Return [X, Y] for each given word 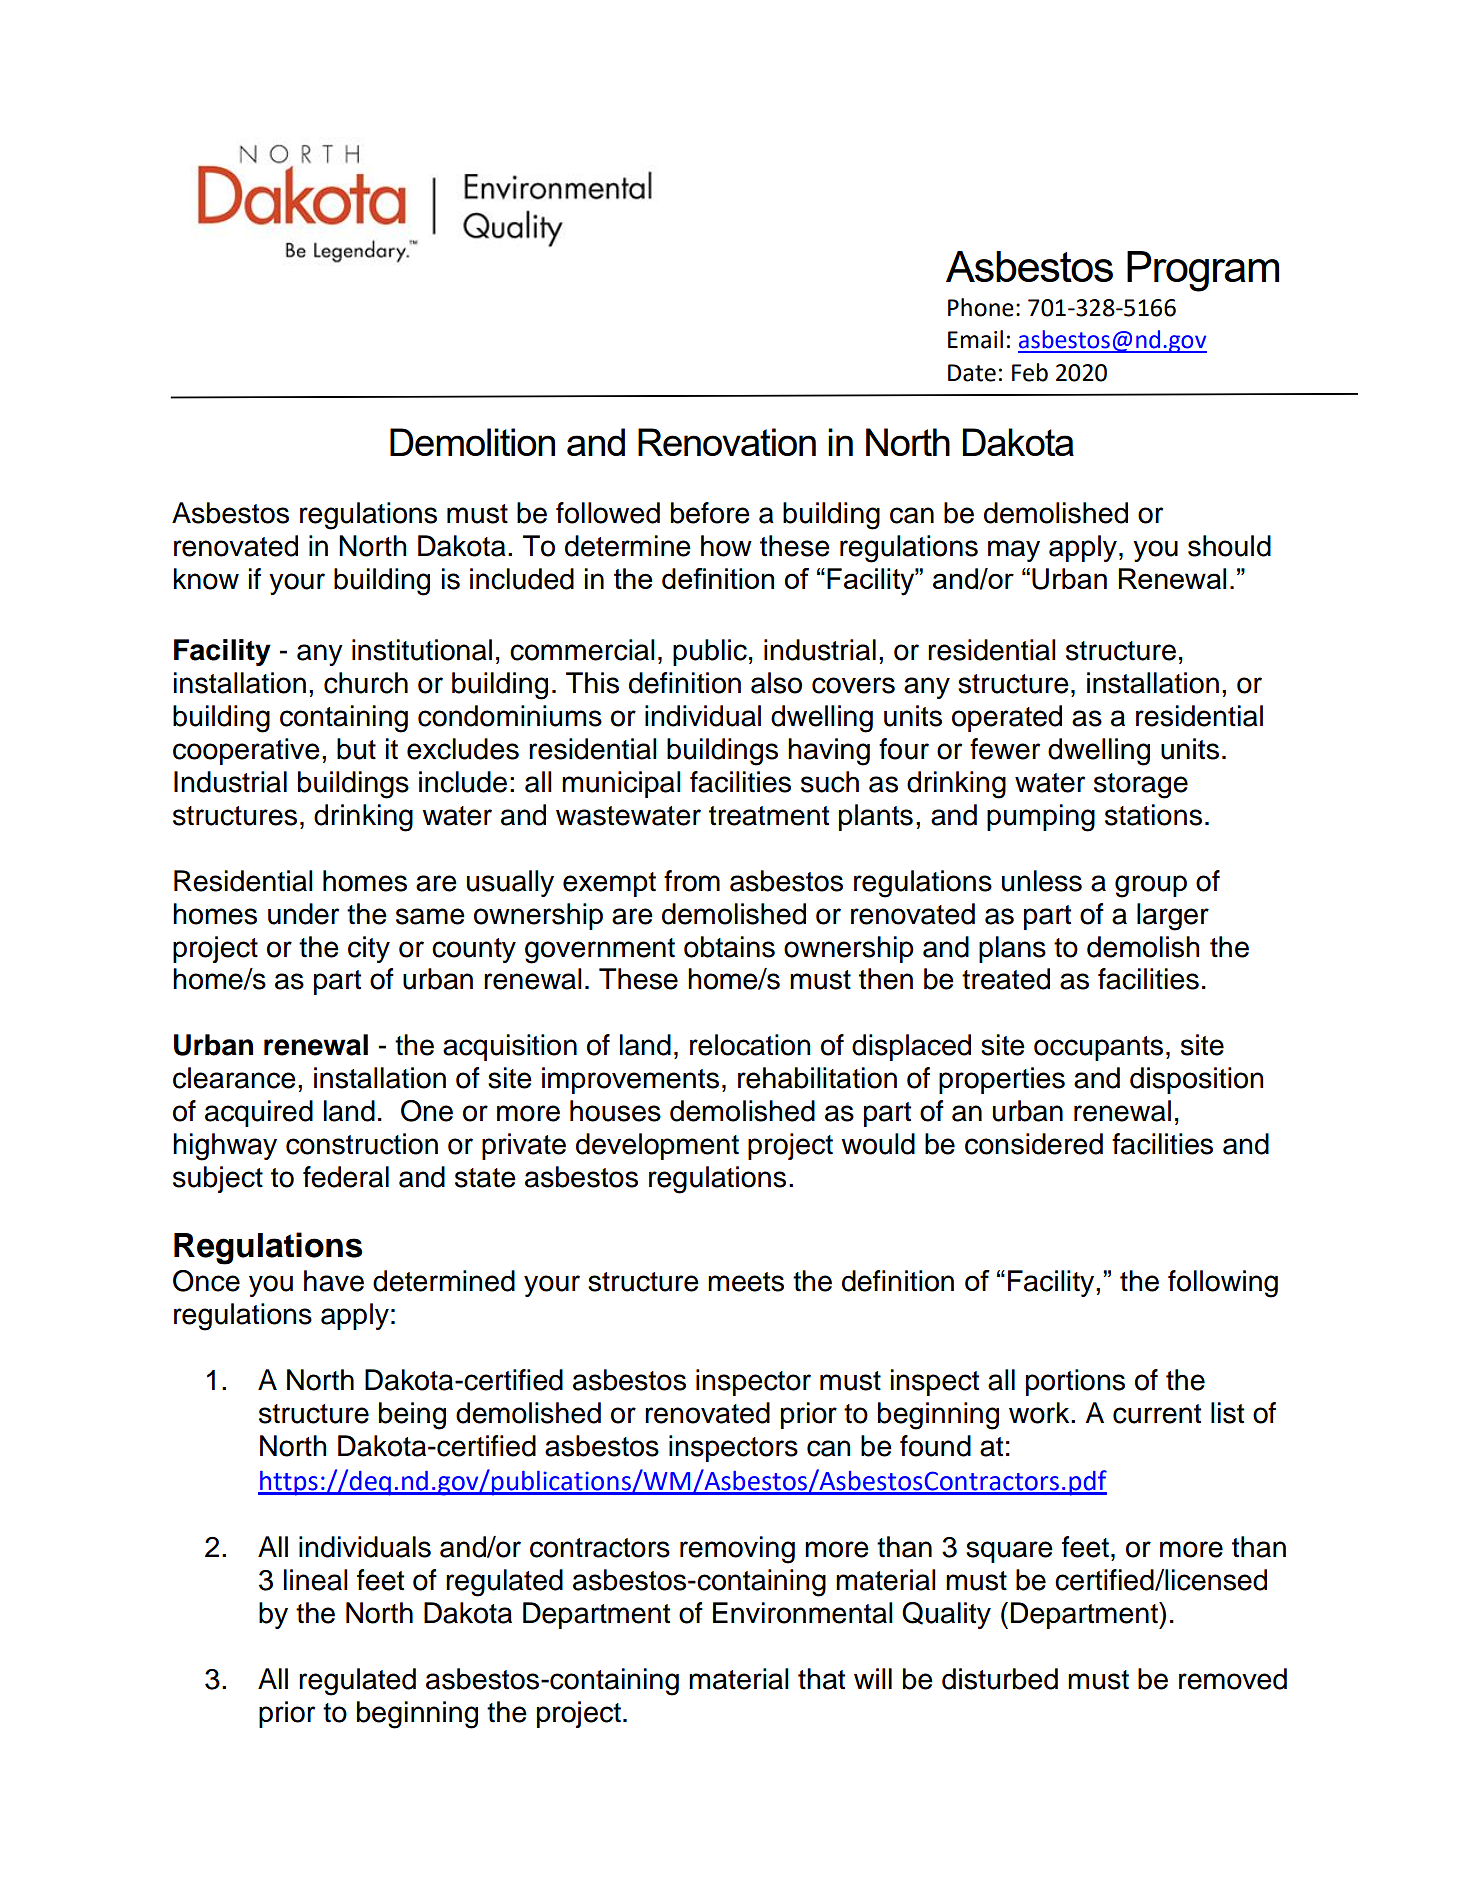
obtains [729, 947]
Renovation [727, 442]
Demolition [472, 442]
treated [1006, 979]
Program [1203, 271]
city [369, 949]
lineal [315, 1580]
